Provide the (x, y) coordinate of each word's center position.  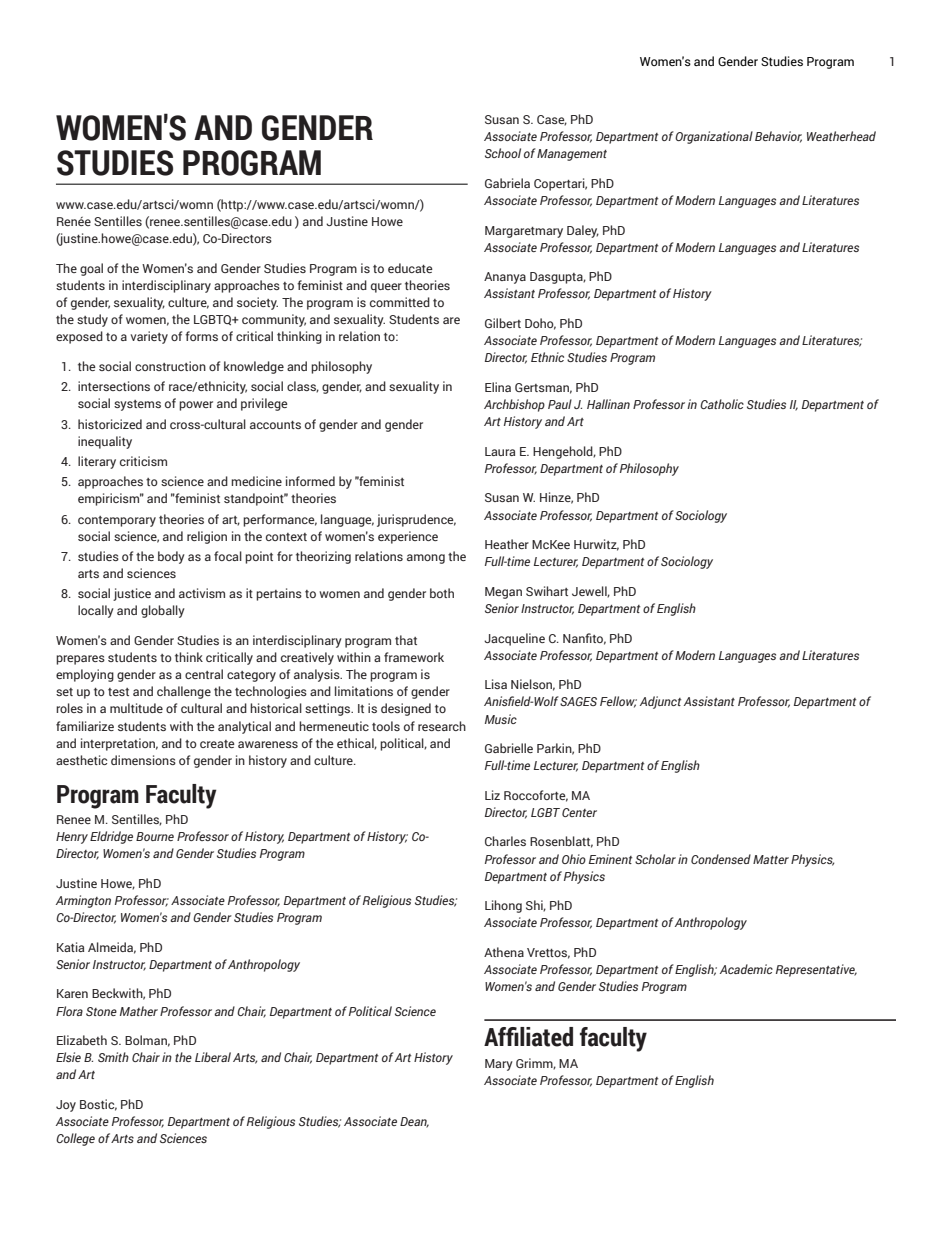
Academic (746, 969)
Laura (500, 451)
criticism (143, 461)
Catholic (722, 404)
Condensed (721, 859)
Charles (505, 841)
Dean (414, 1122)
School (503, 153)
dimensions (143, 760)
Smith (113, 1057)
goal (91, 269)
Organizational (714, 137)
